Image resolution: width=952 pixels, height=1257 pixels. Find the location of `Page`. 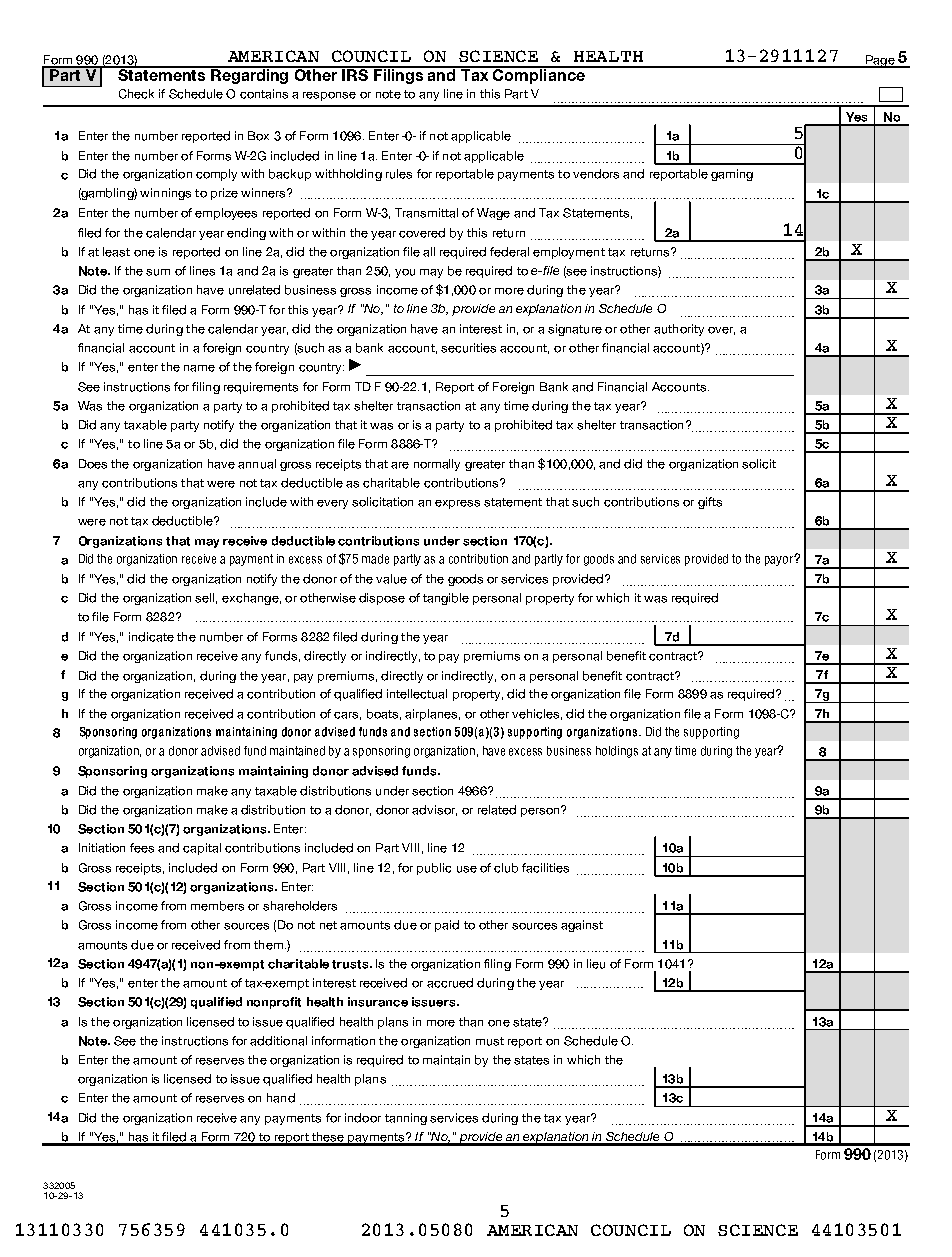

Page is located at coordinates (880, 61).
